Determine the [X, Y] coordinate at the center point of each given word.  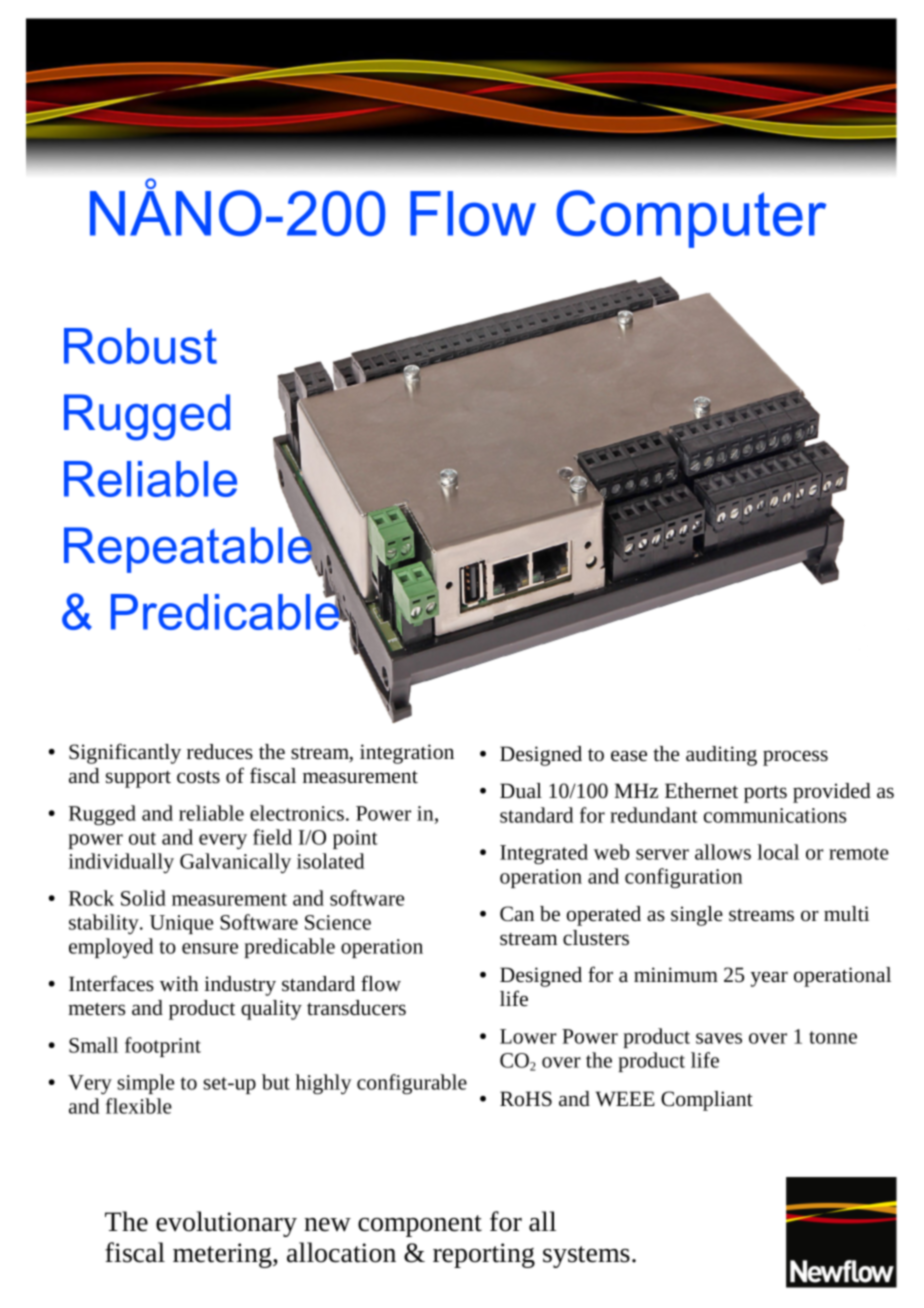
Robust [140, 346]
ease [629, 756]
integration [407, 754]
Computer [691, 219]
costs [198, 777]
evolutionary [226, 1224]
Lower [528, 1036]
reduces [220, 752]
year [769, 979]
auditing [721, 756]
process [795, 758]
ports [765, 794]
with [179, 983]
